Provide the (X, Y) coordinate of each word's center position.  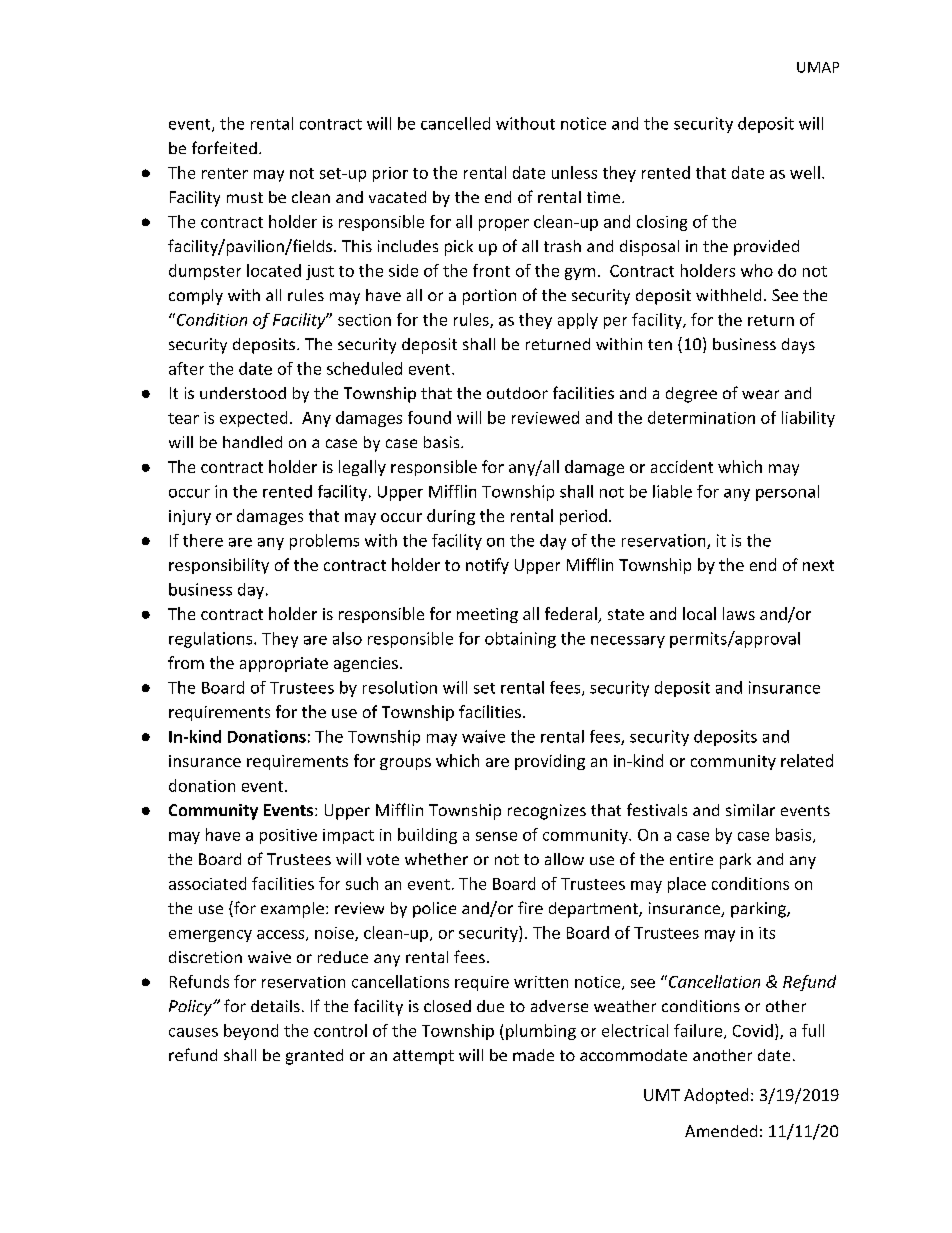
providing (550, 762)
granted (314, 1057)
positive (288, 836)
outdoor (517, 393)
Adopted (716, 1096)
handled (252, 442)
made (533, 1055)
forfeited (224, 147)
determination (701, 417)
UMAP (818, 67)
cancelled (455, 123)
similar (750, 810)
